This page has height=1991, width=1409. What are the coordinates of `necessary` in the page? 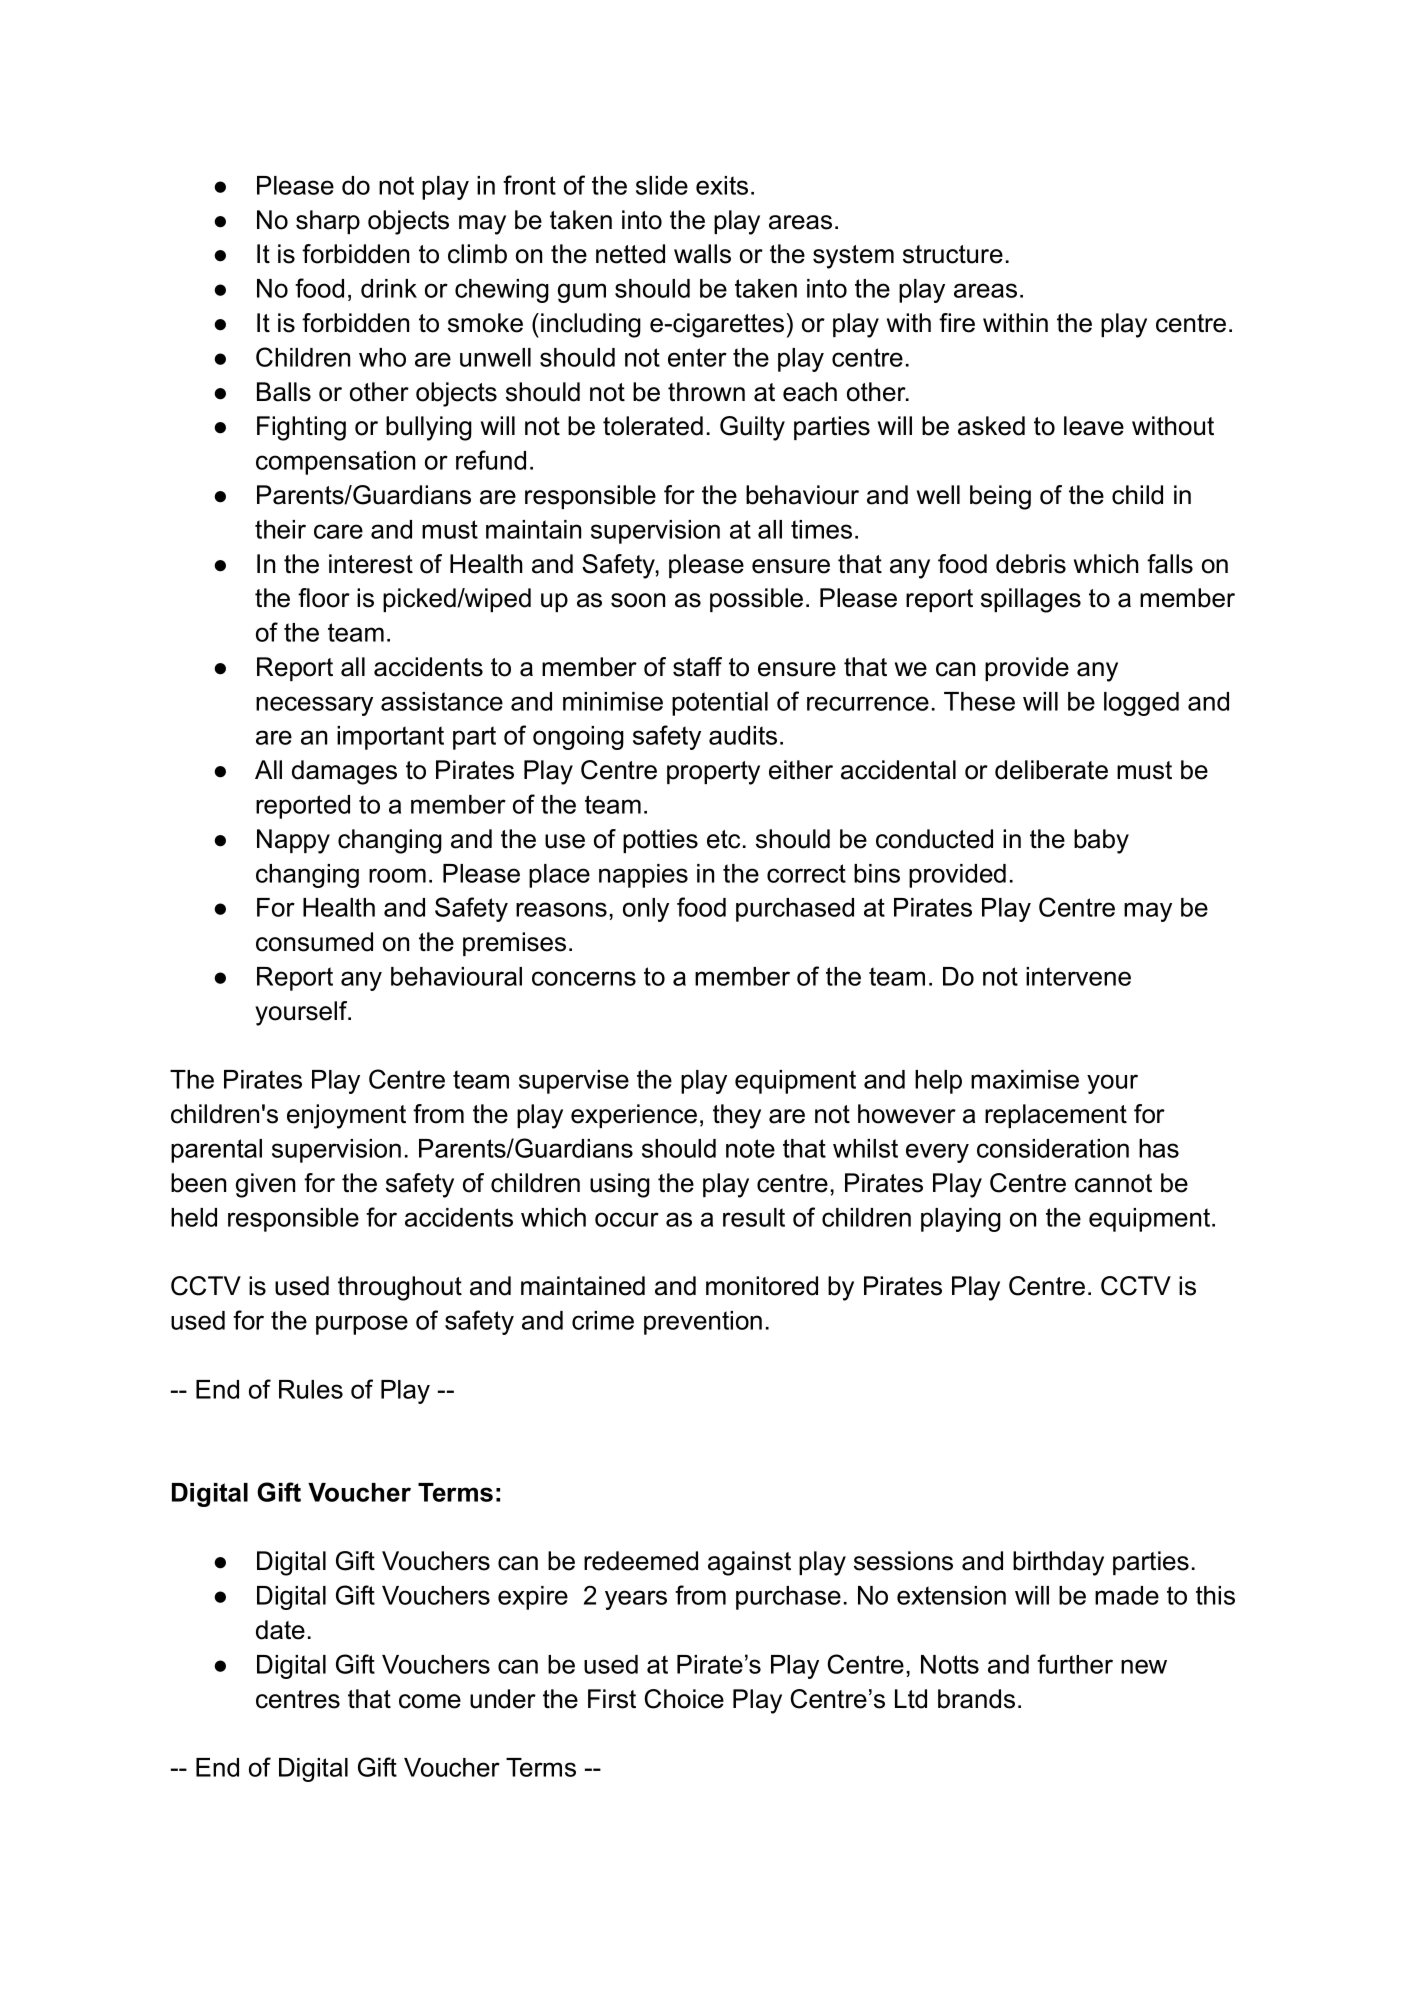 It's located at (314, 706).
